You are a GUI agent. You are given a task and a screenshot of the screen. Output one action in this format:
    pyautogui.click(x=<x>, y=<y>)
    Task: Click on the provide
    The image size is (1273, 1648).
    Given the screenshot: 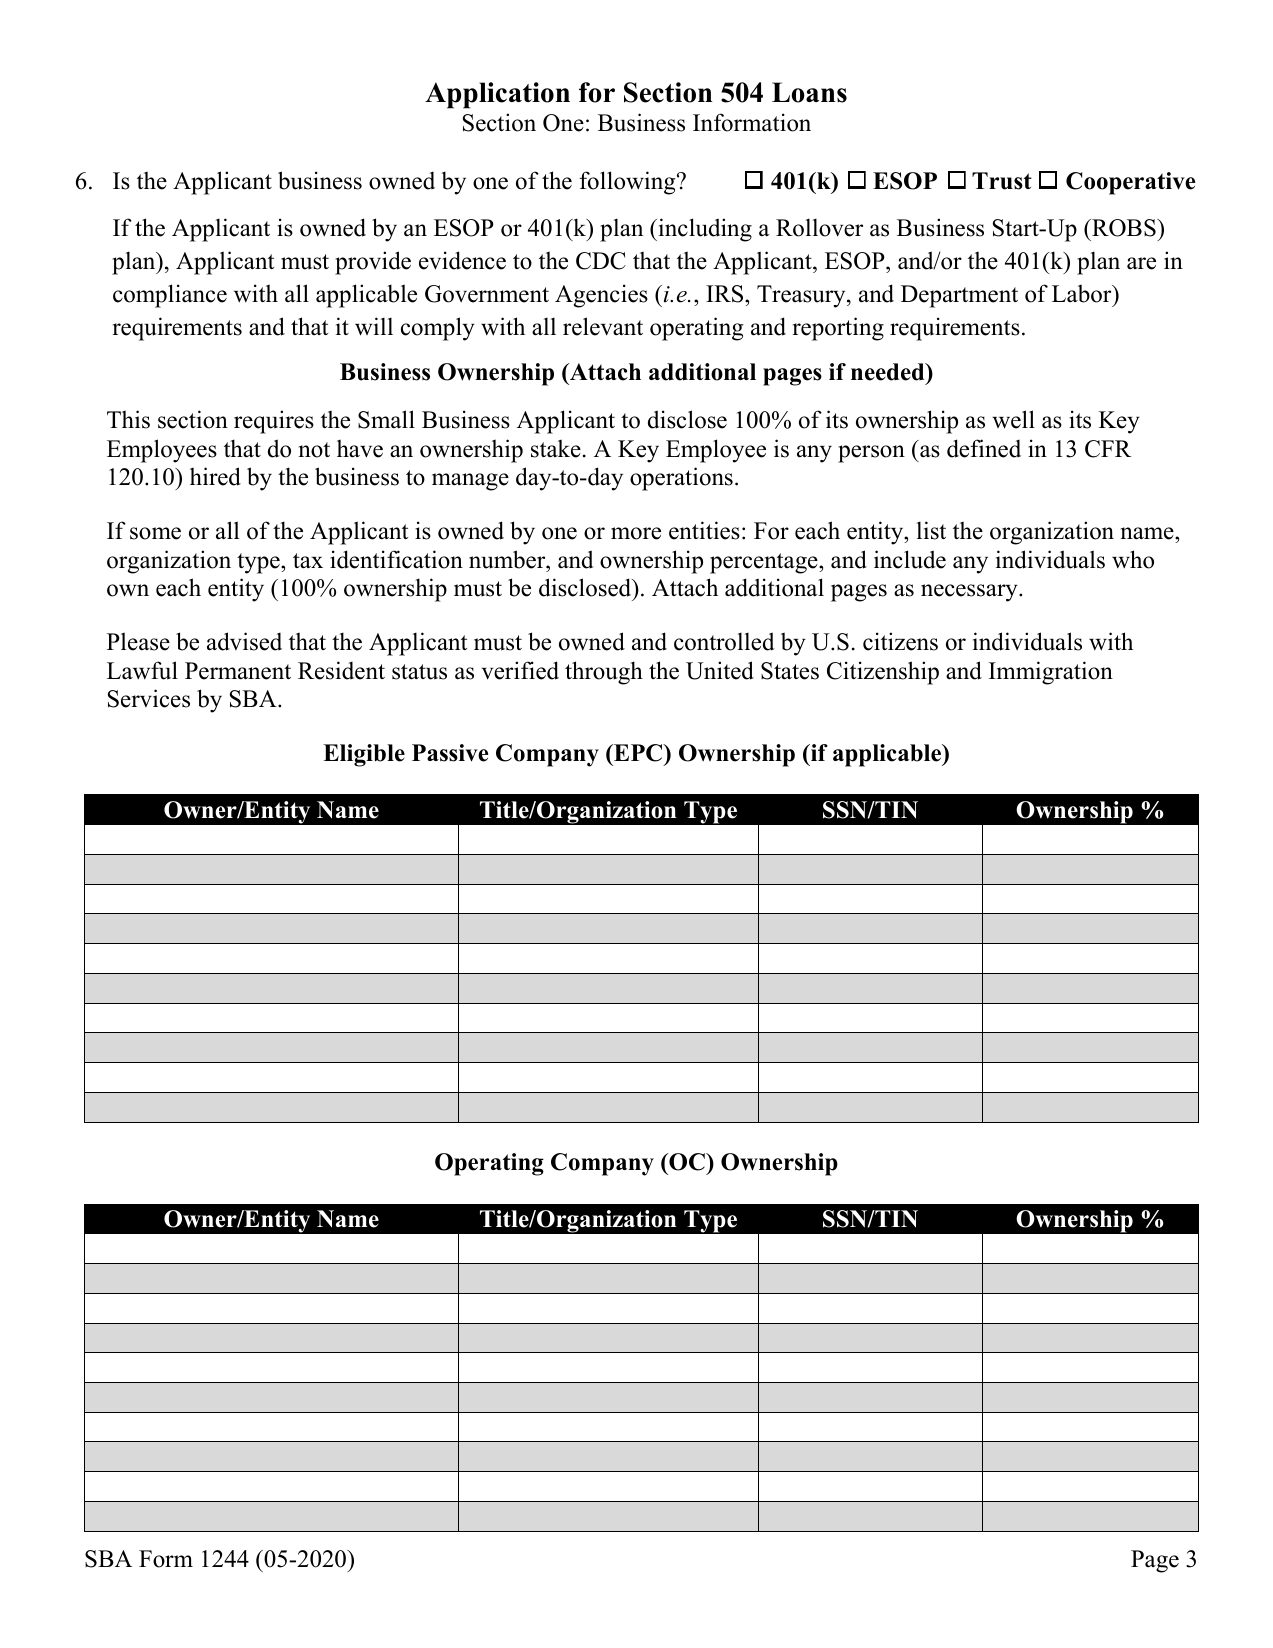 What is the action you would take?
    pyautogui.click(x=373, y=263)
